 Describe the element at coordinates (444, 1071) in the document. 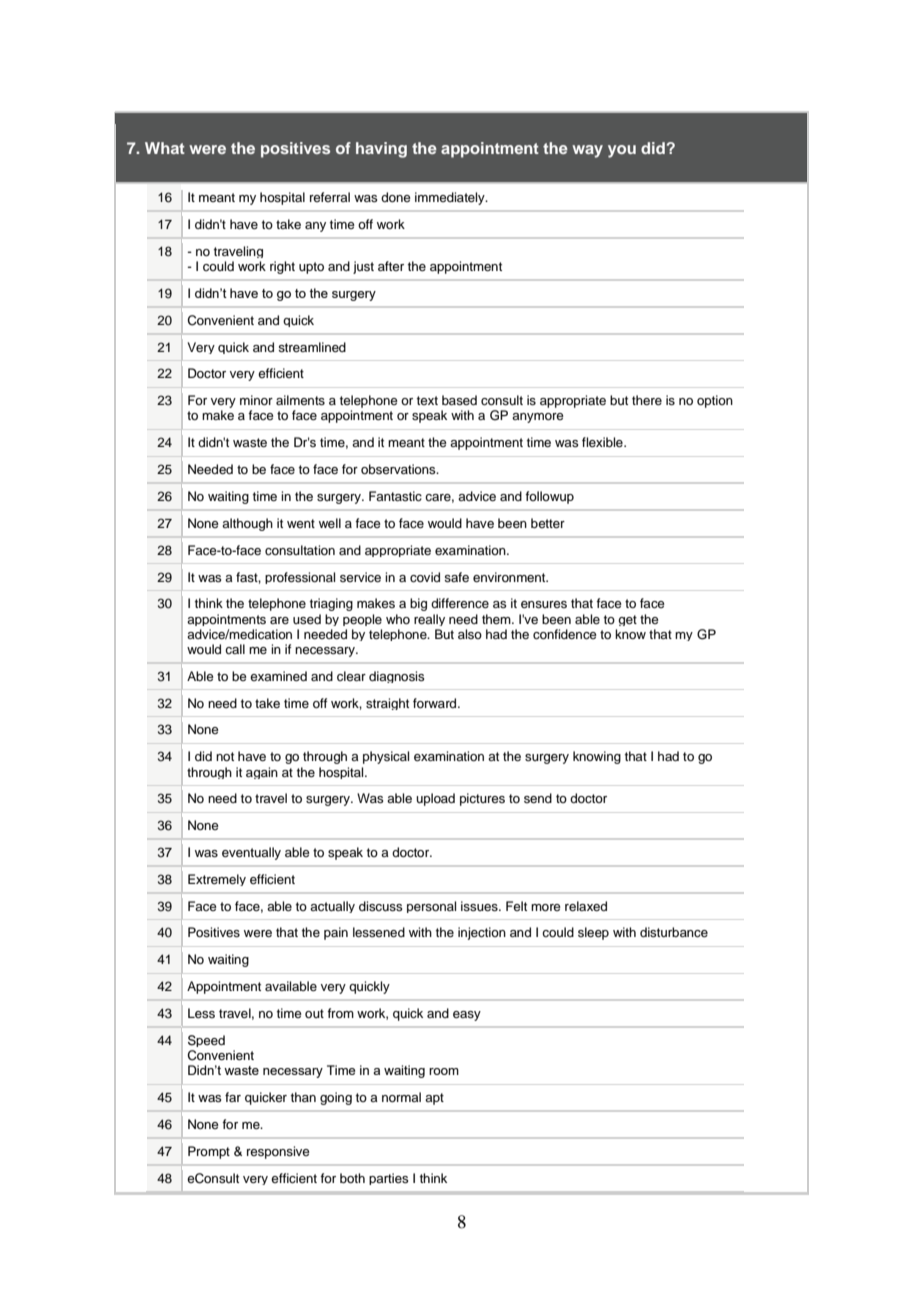

I see `room` at that location.
